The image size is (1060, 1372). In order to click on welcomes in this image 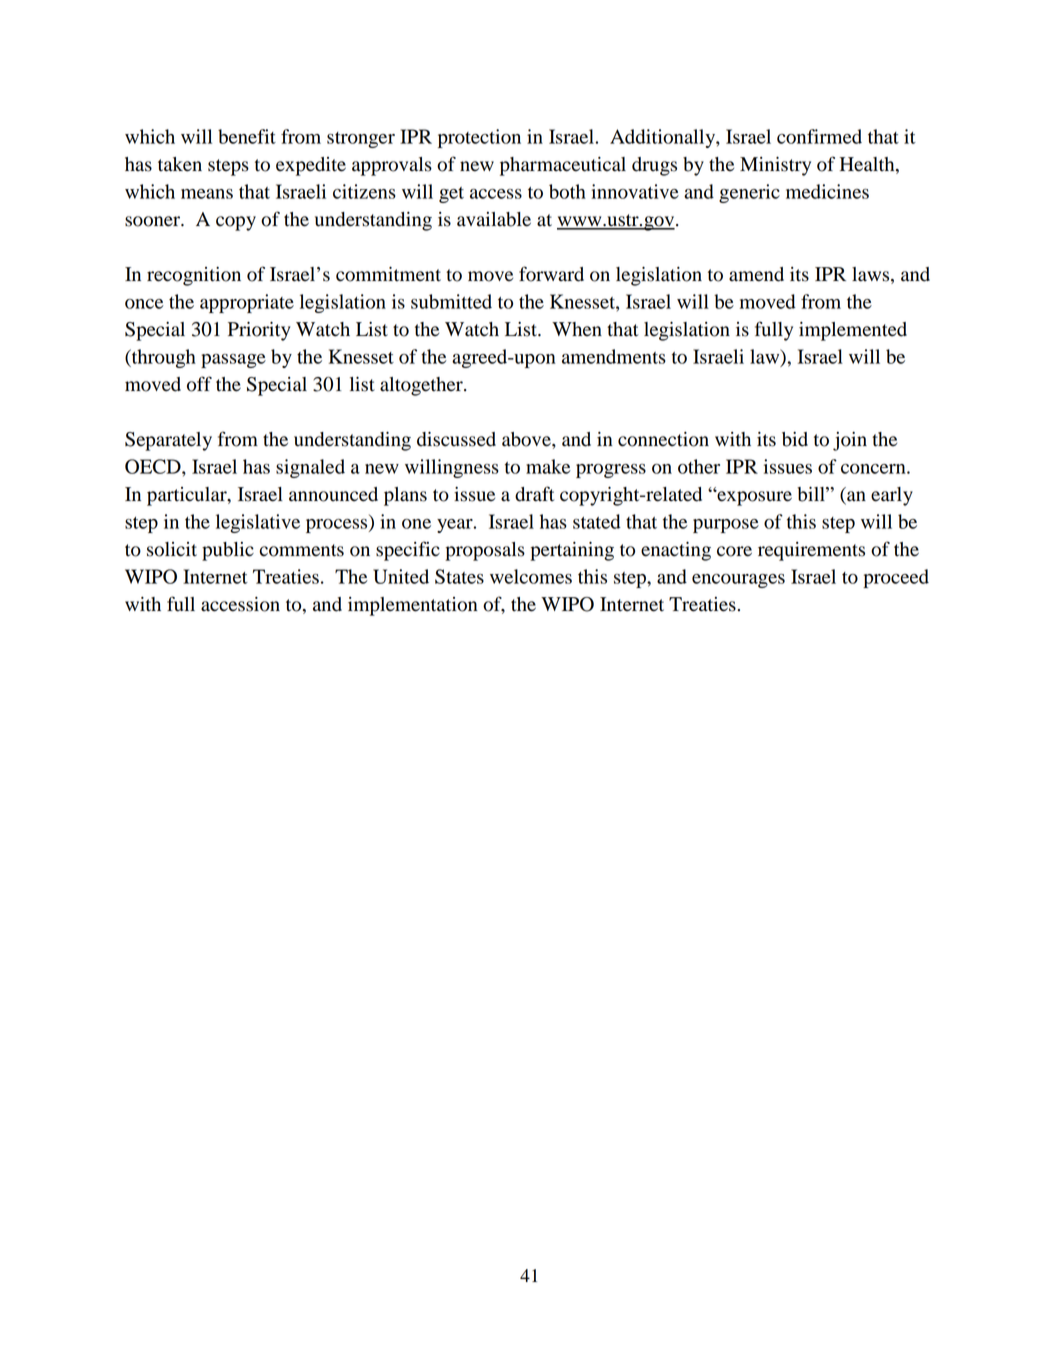, I will do `click(531, 576)`.
